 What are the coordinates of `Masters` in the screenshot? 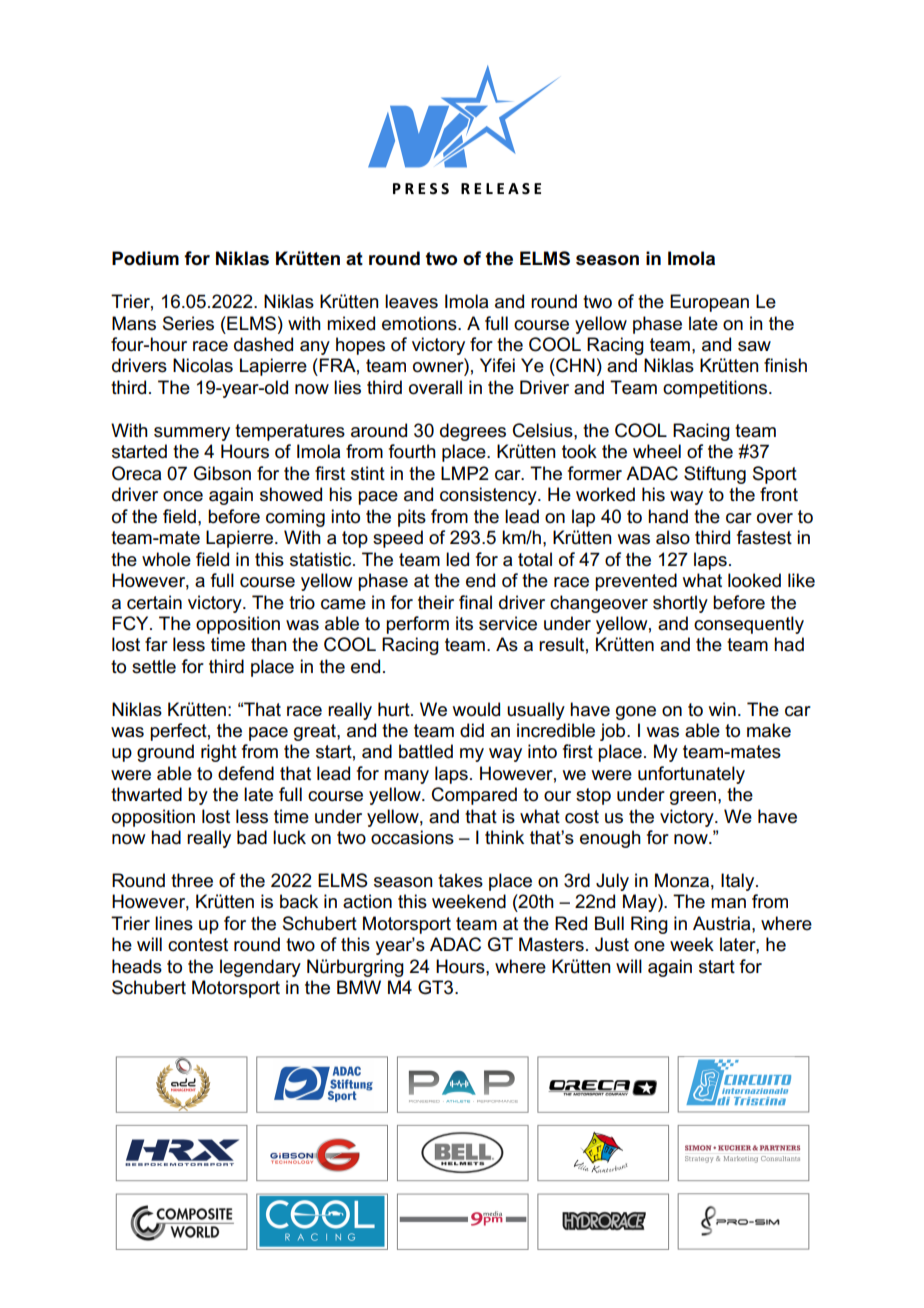 It's located at (551, 944).
